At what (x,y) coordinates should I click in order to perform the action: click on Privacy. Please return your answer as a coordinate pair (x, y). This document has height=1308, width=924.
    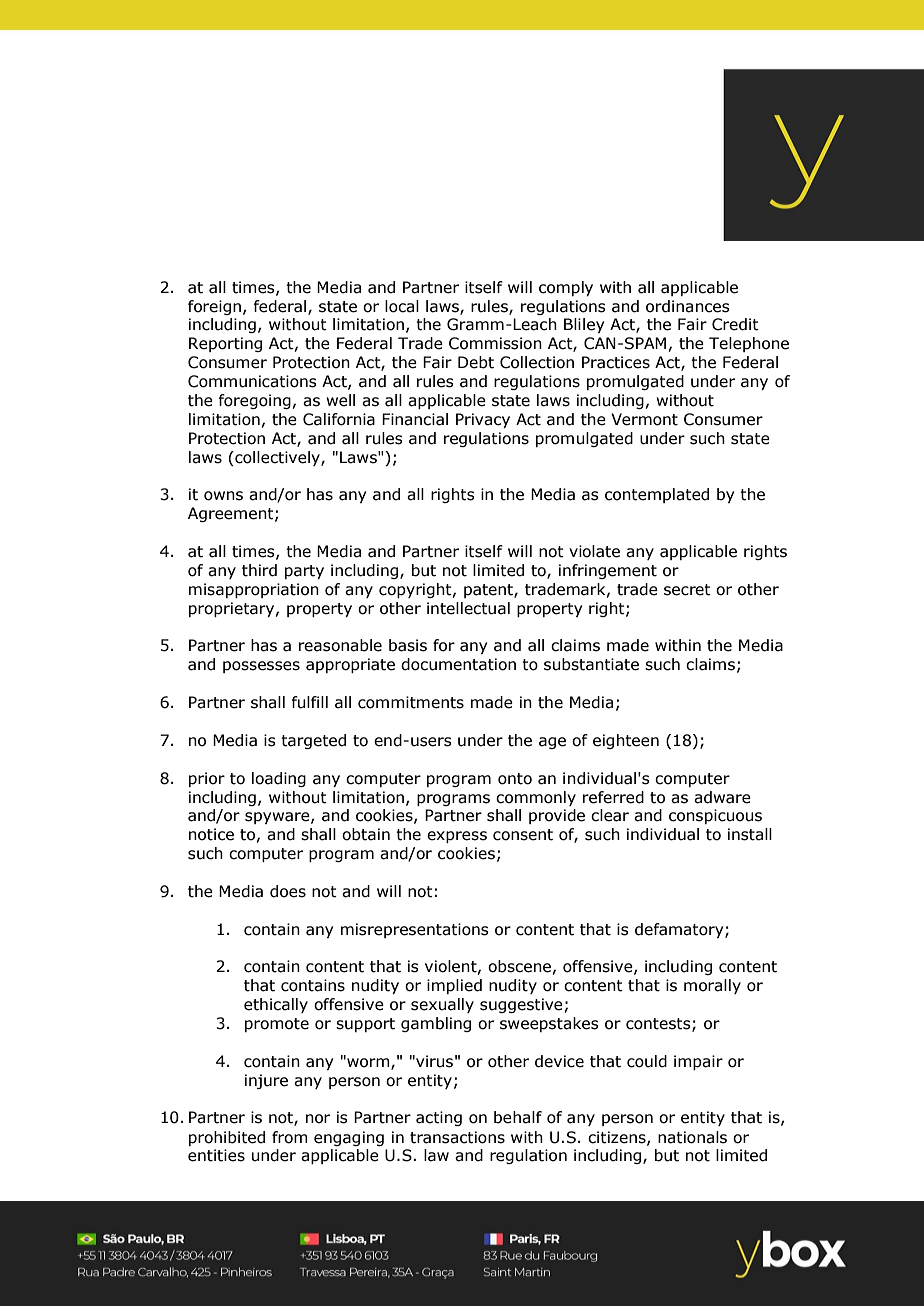
    Looking at the image, I should click on (483, 420).
